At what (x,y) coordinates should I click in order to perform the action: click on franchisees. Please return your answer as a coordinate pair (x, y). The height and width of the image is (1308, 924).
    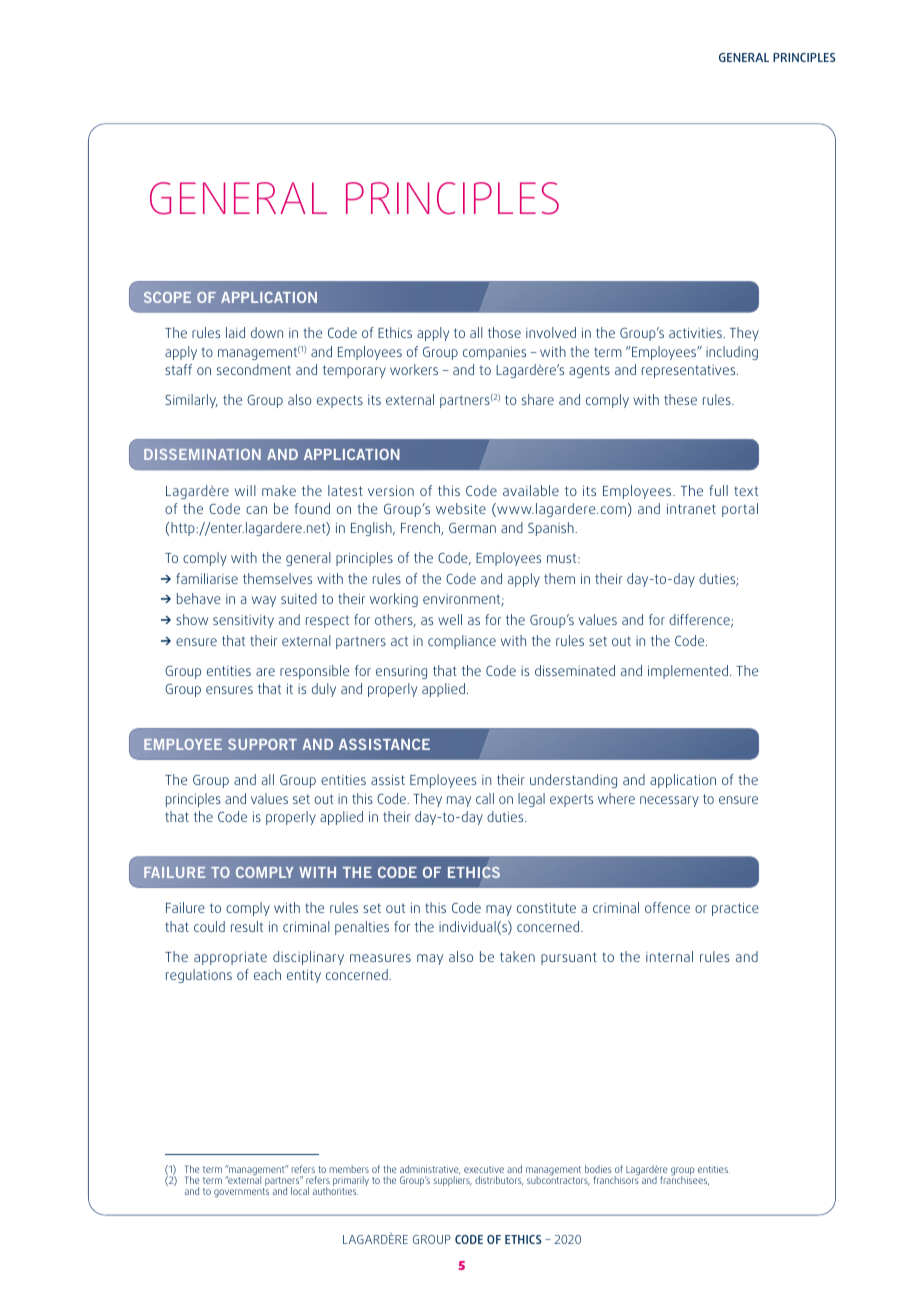
    Looking at the image, I should click on (684, 1179).
